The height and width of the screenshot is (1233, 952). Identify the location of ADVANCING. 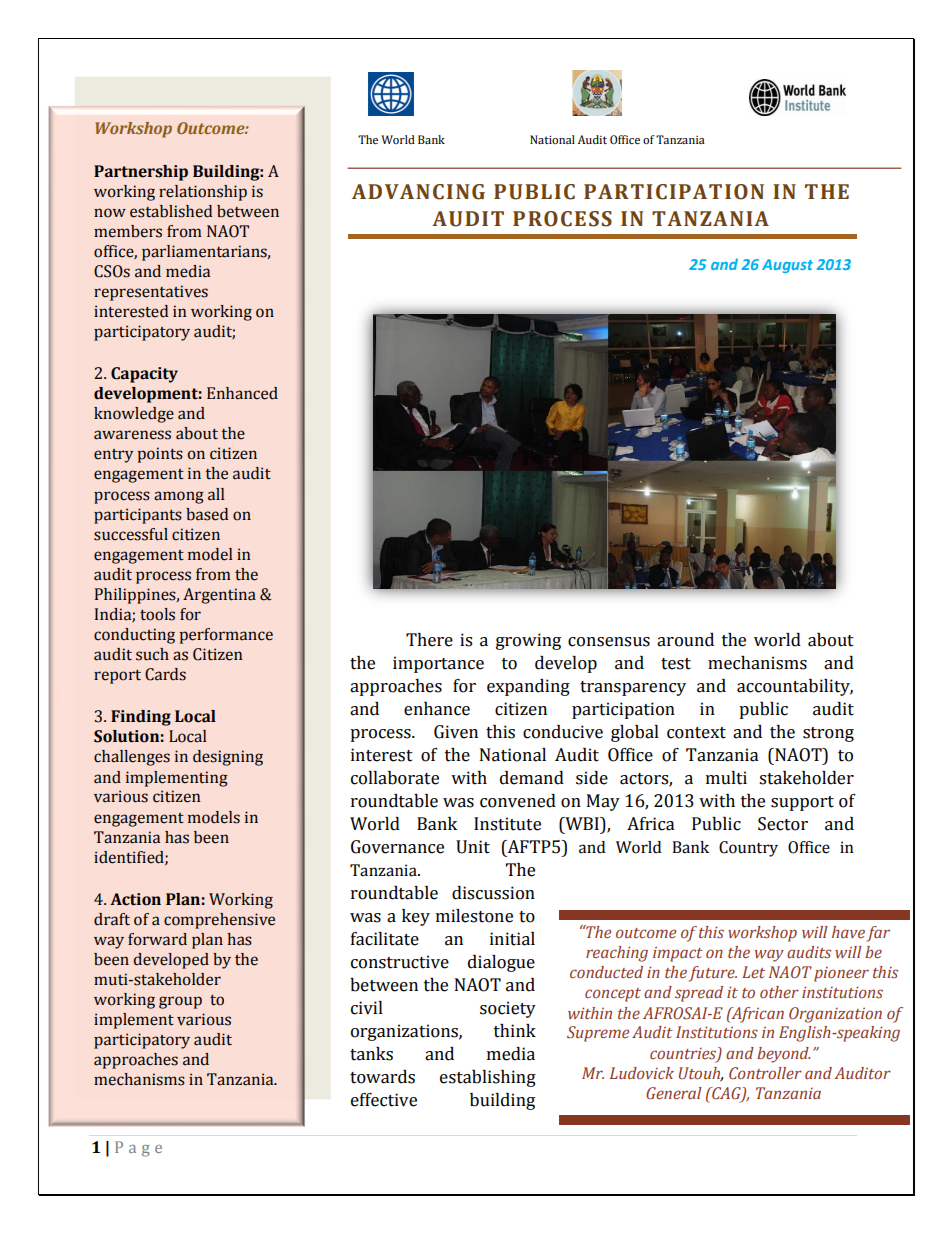
(418, 192).
